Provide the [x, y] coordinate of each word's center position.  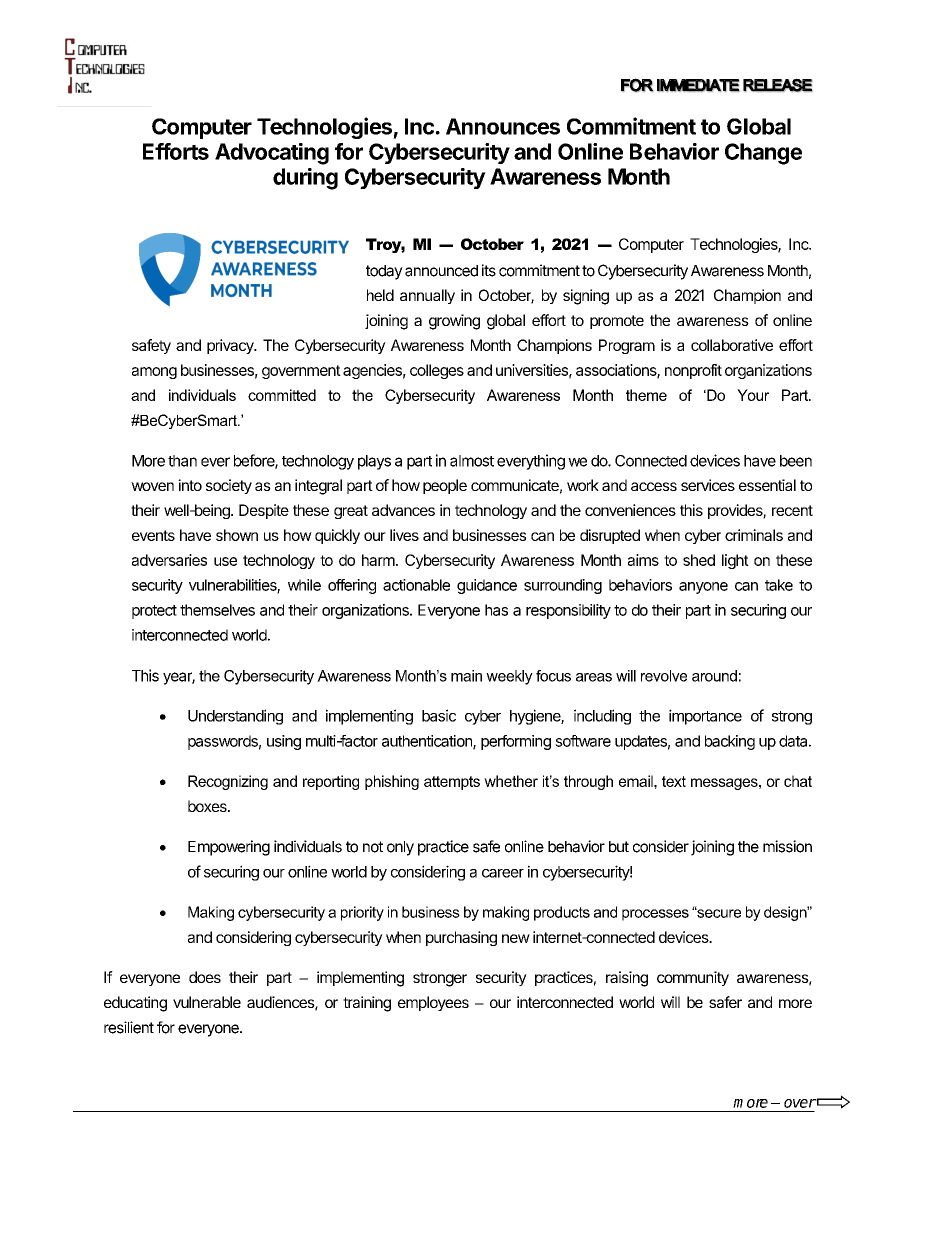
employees [433, 1003]
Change [763, 154]
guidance [487, 586]
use [225, 561]
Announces [503, 126]
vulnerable [207, 1002]
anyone [703, 588]
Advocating [272, 154]
